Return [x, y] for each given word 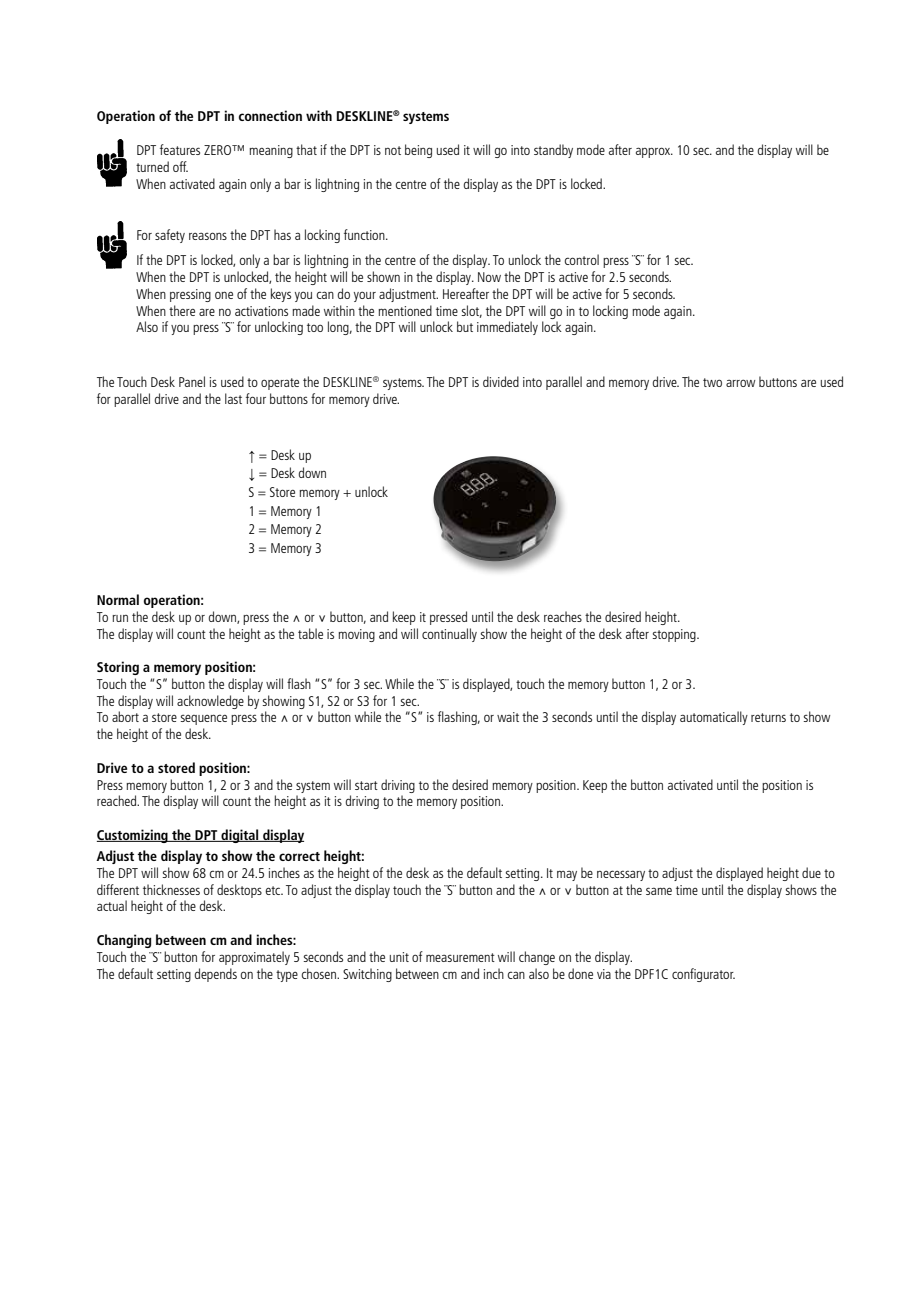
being [418, 151]
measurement [460, 957]
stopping [675, 635]
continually [449, 635]
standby [553, 151]
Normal [118, 599]
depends [215, 975]
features [180, 149]
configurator [703, 975]
